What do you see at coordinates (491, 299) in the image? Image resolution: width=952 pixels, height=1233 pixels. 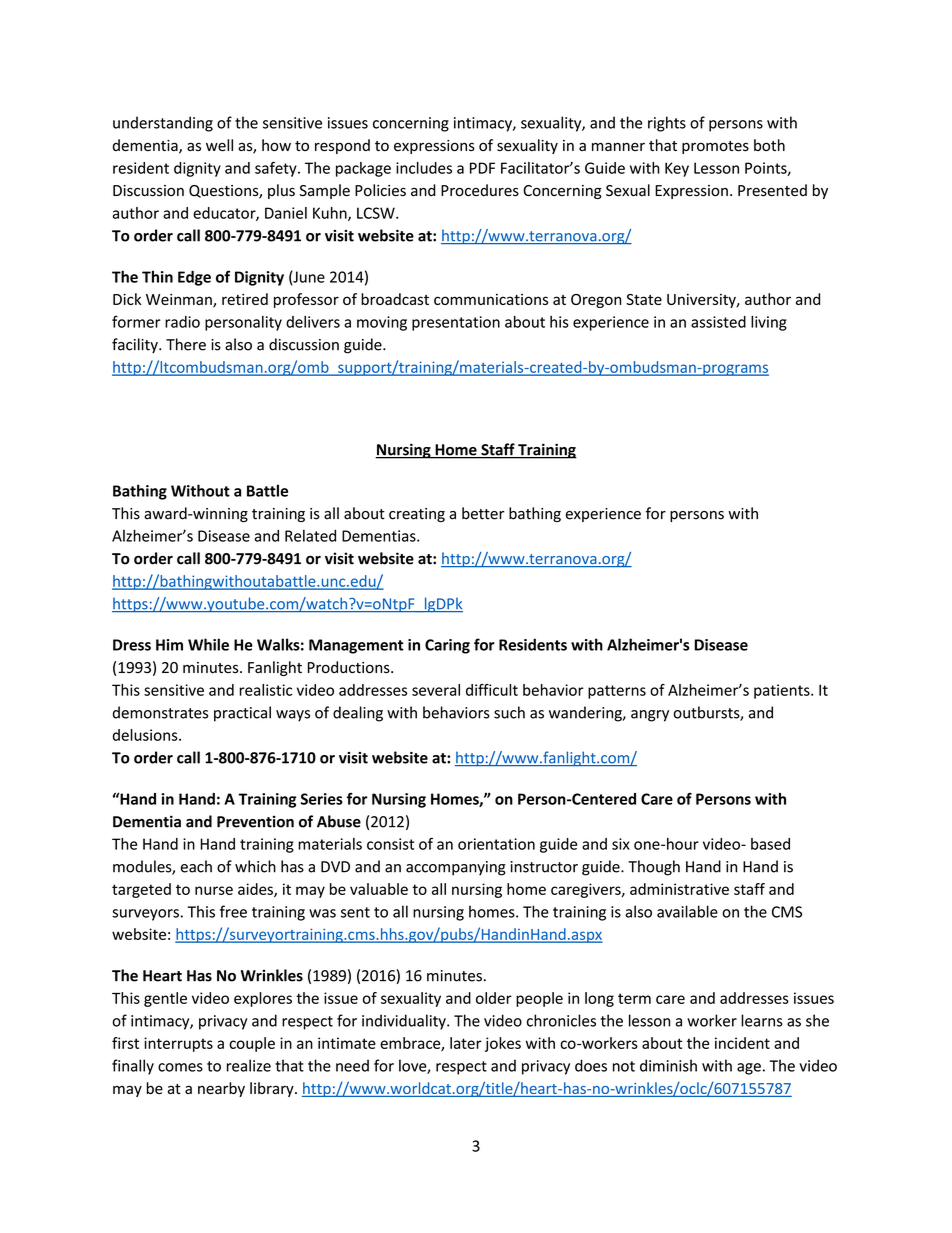 I see `communications` at bounding box center [491, 299].
